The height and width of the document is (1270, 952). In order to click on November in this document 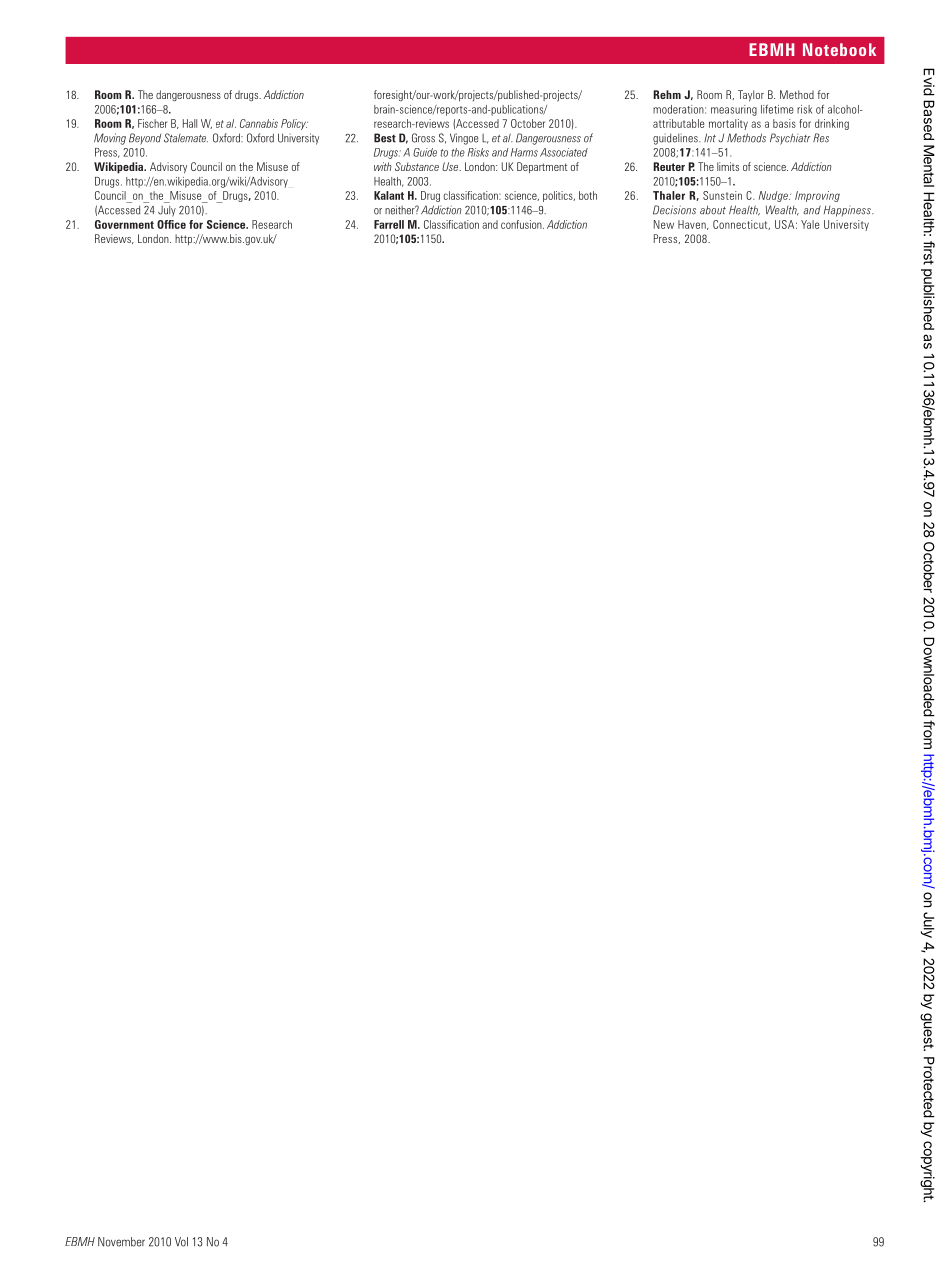, I will do `click(121, 1242)`.
